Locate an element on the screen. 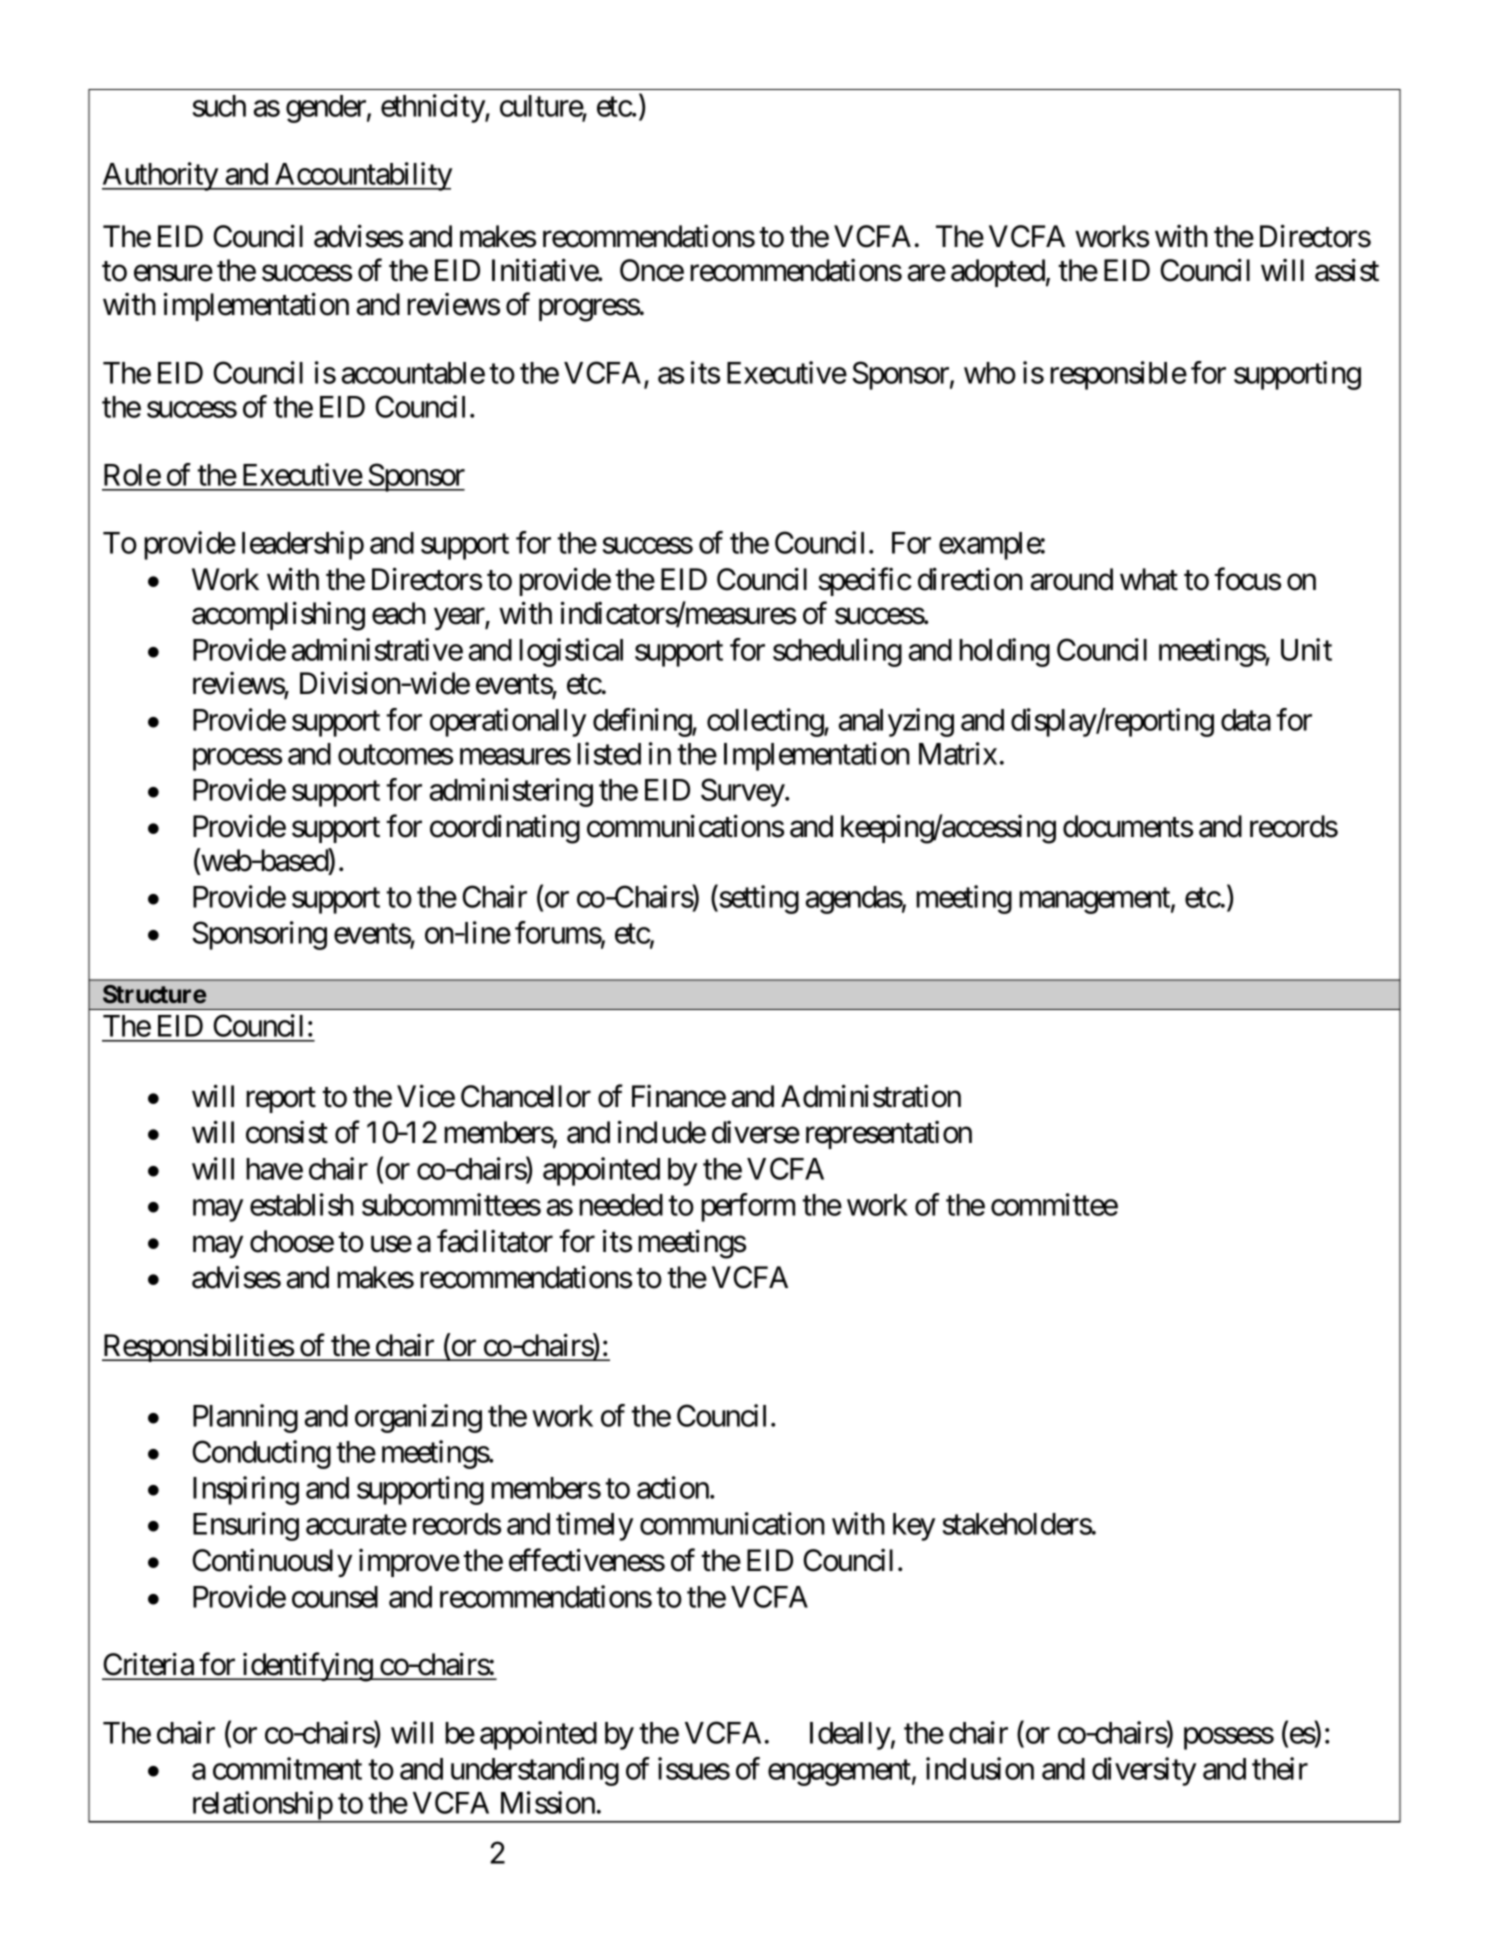 This screenshot has height=1955, width=1511. adopted is located at coordinates (998, 273).
